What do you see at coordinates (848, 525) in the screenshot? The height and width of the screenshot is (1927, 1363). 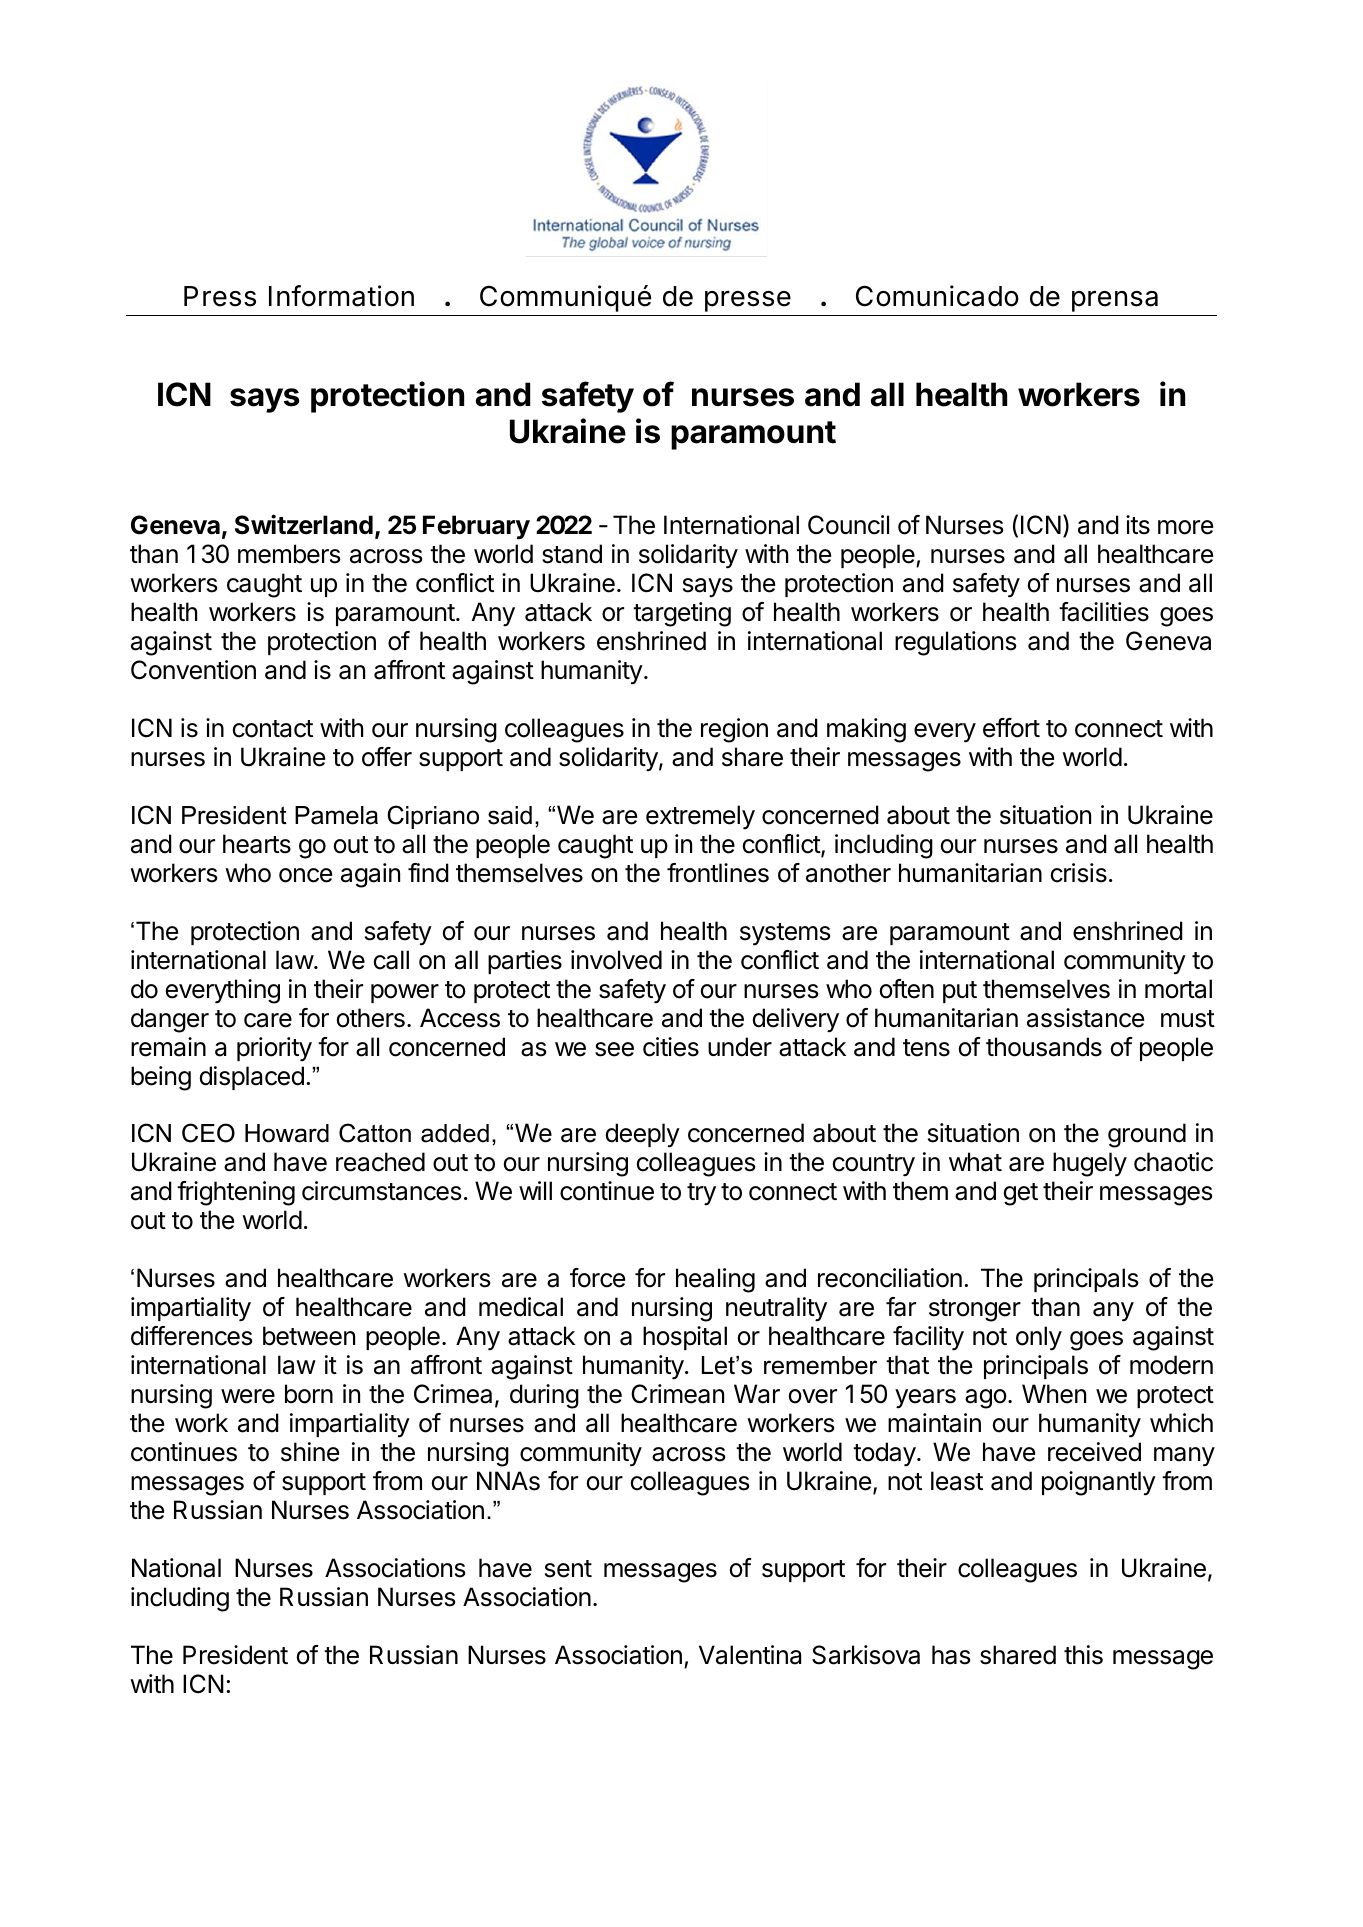 I see `Council` at bounding box center [848, 525].
